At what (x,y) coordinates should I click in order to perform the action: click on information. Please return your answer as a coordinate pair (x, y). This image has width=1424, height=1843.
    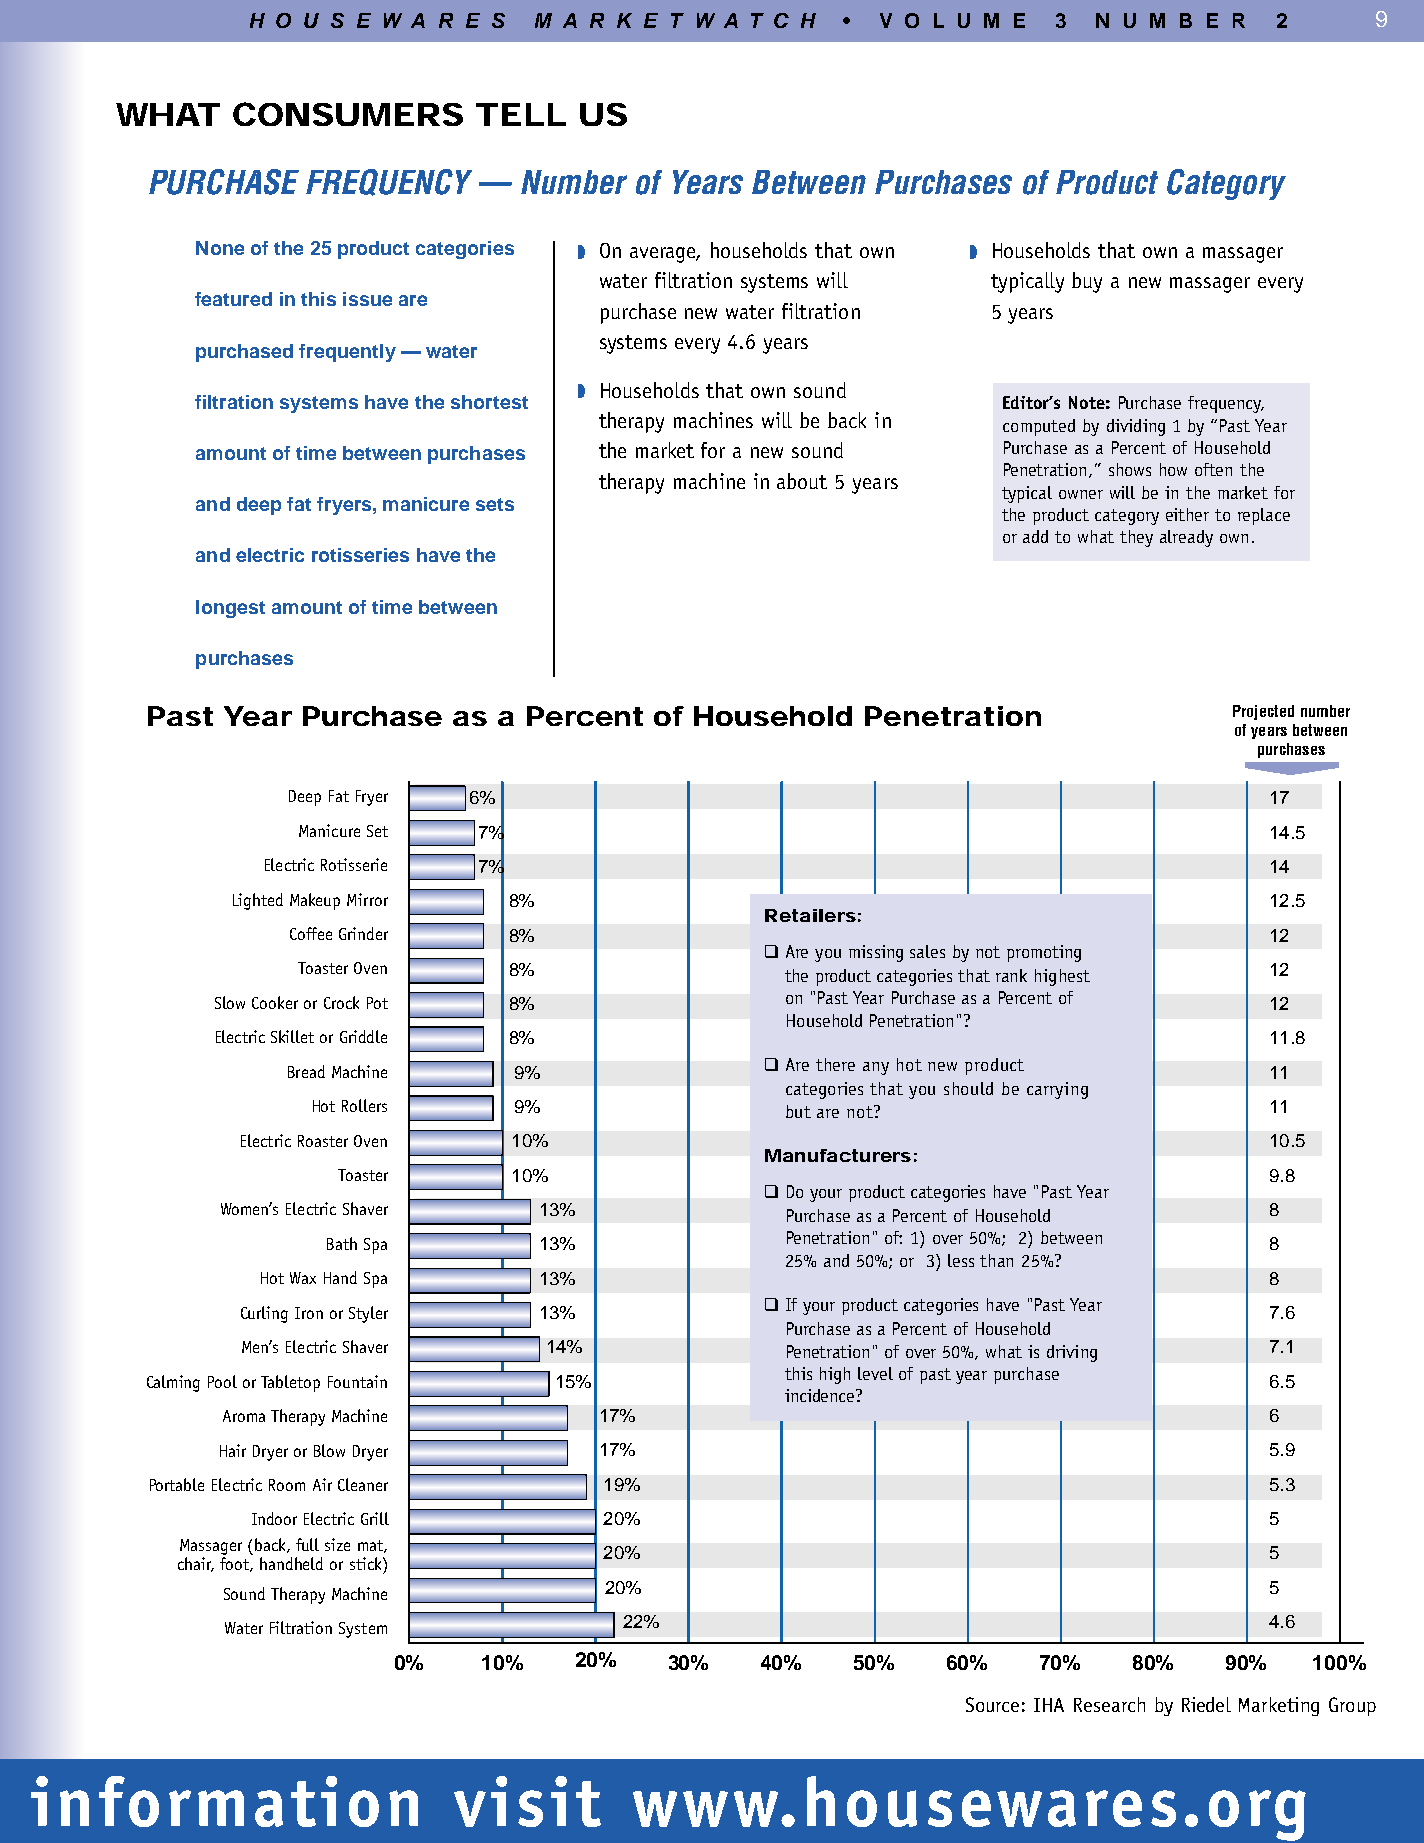
    Looking at the image, I should click on (224, 1801).
